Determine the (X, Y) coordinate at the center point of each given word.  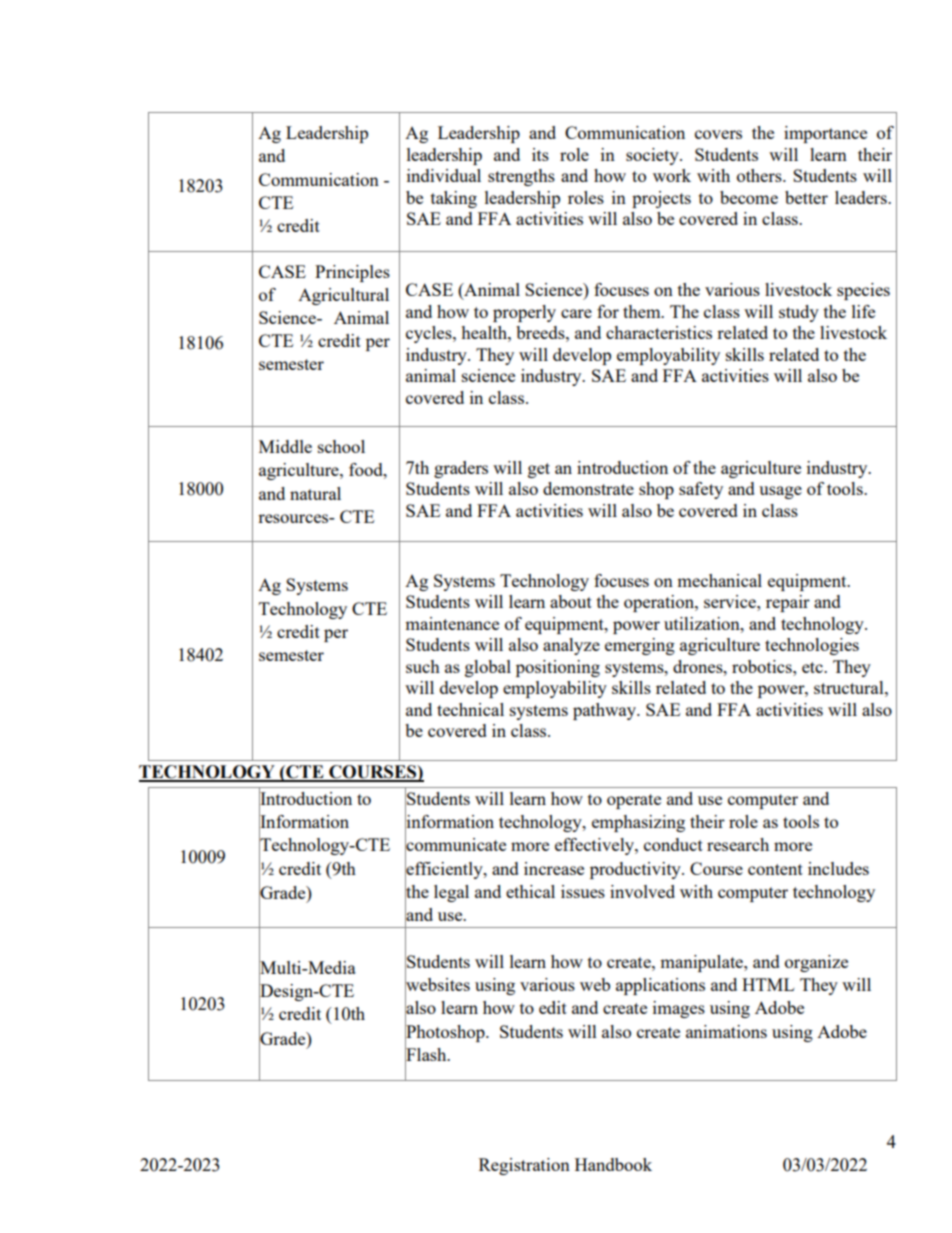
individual (444, 175)
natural (315, 493)
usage (780, 492)
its (540, 154)
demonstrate (588, 488)
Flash (427, 1054)
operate (634, 801)
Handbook (613, 1164)
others (760, 175)
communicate (455, 845)
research (738, 844)
